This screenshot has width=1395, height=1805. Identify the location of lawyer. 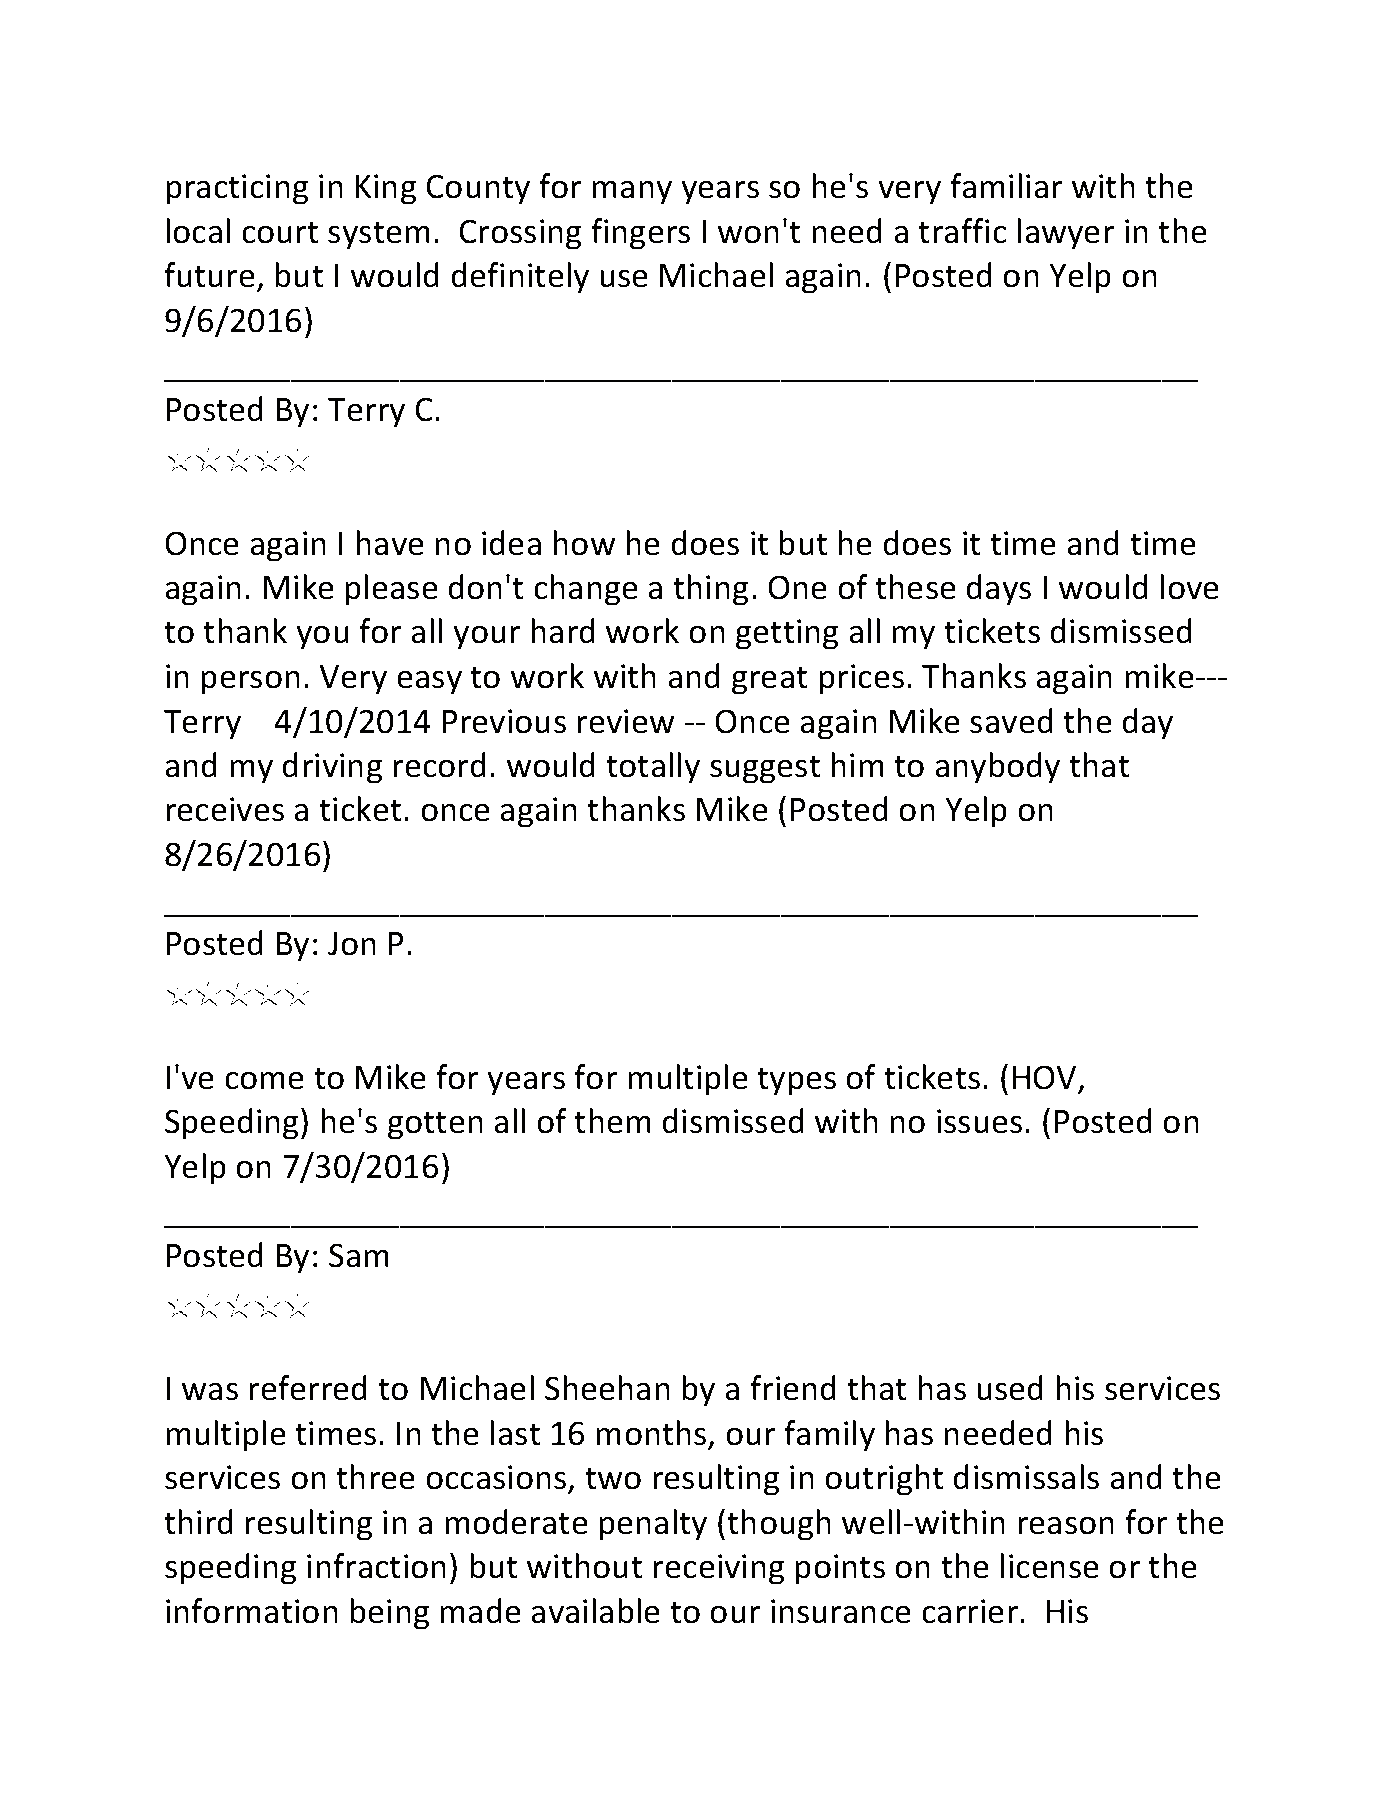
(1065, 234).
